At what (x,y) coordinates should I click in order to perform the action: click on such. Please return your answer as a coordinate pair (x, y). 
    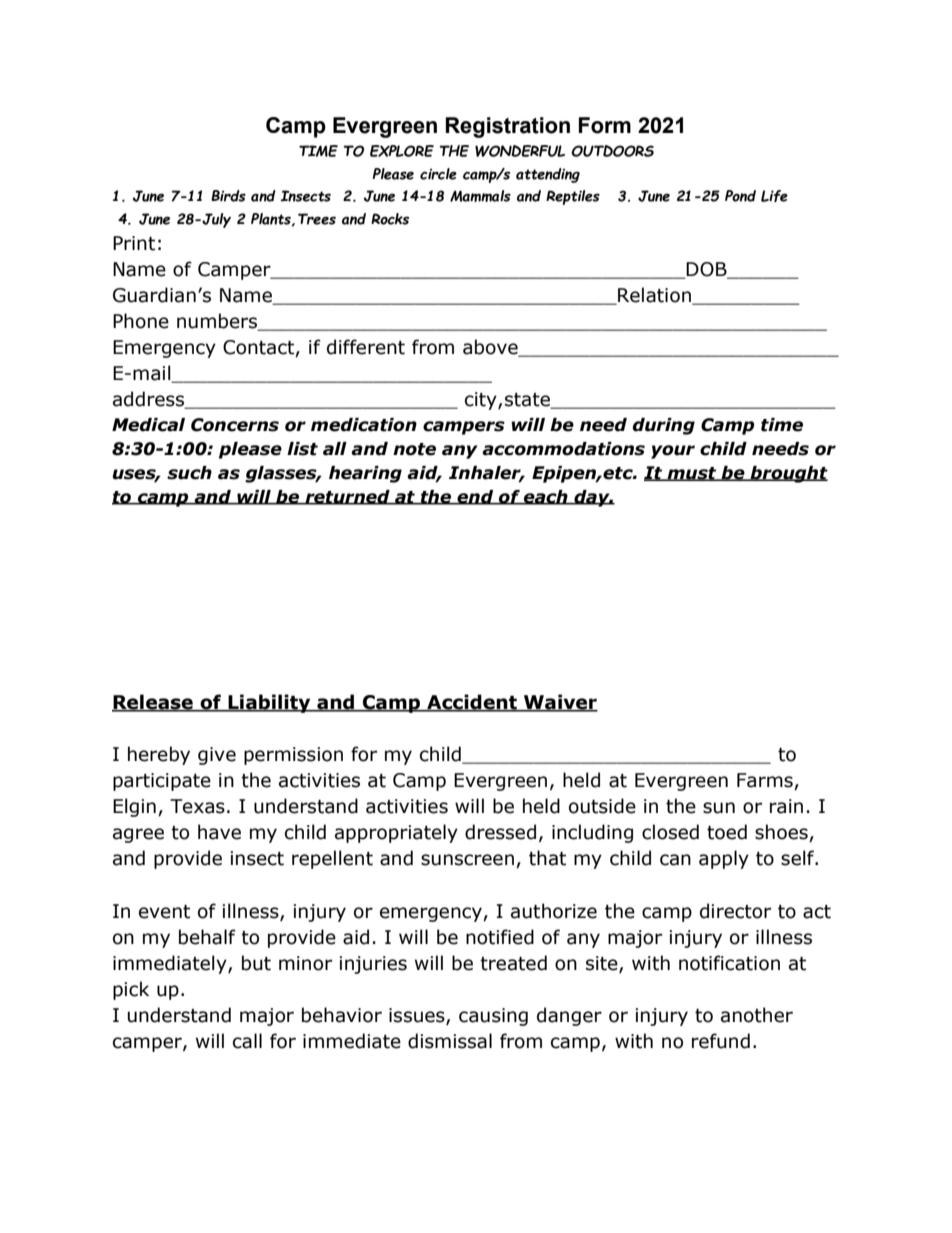
    Looking at the image, I should click on (189, 473).
